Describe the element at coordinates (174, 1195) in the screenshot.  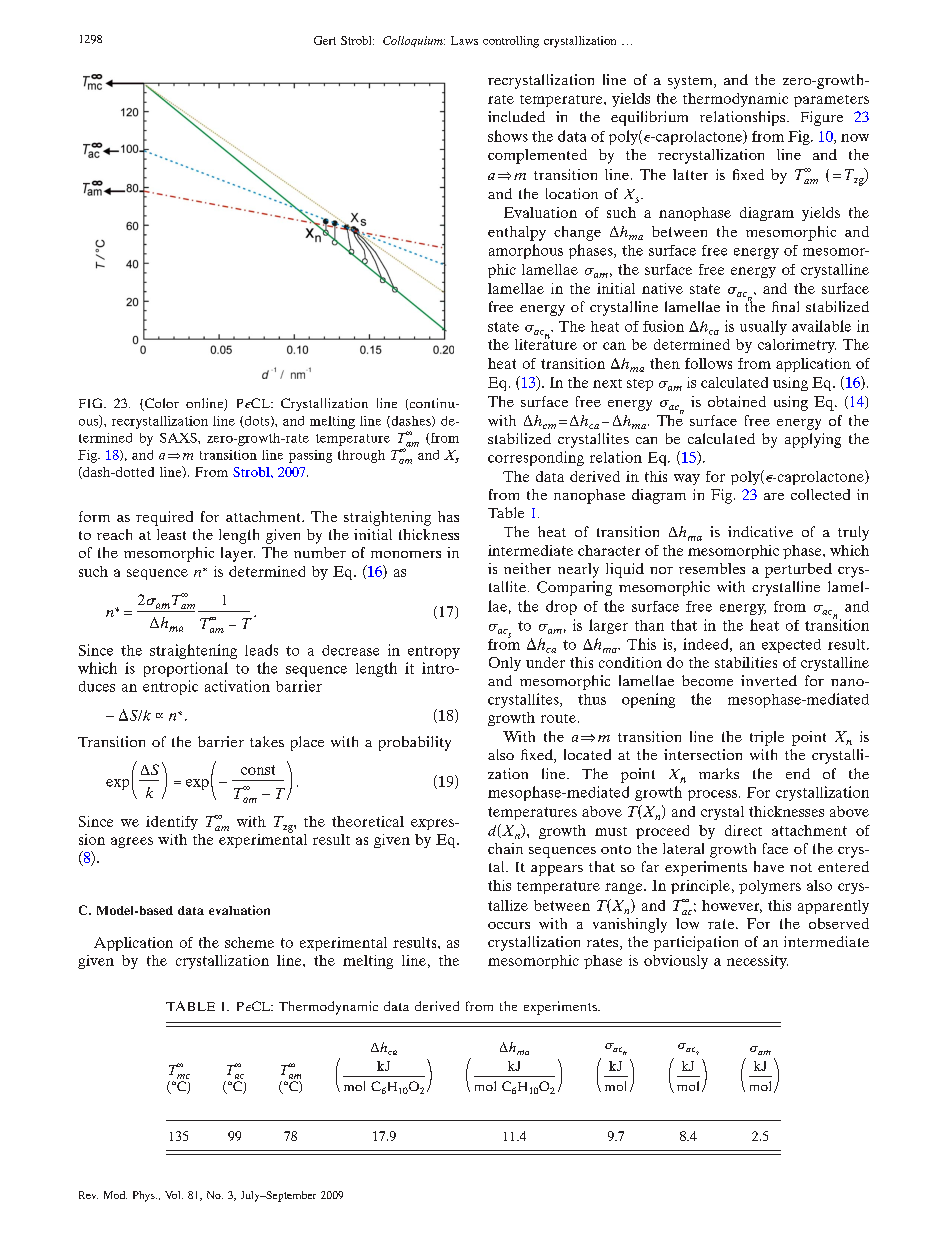
I see `Vol` at that location.
